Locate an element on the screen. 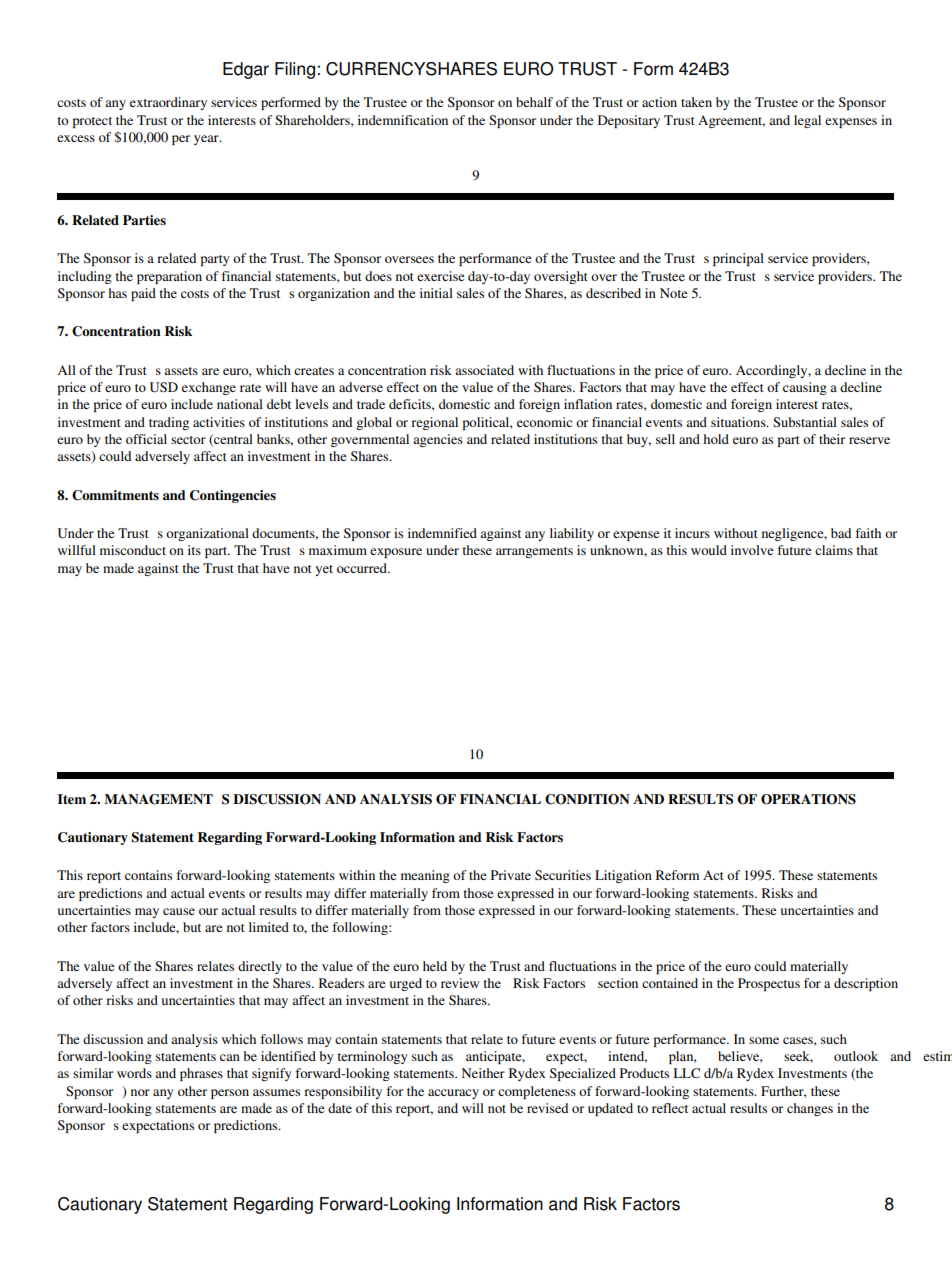 The width and height of the screenshot is (952, 1268). causing is located at coordinates (805, 388).
